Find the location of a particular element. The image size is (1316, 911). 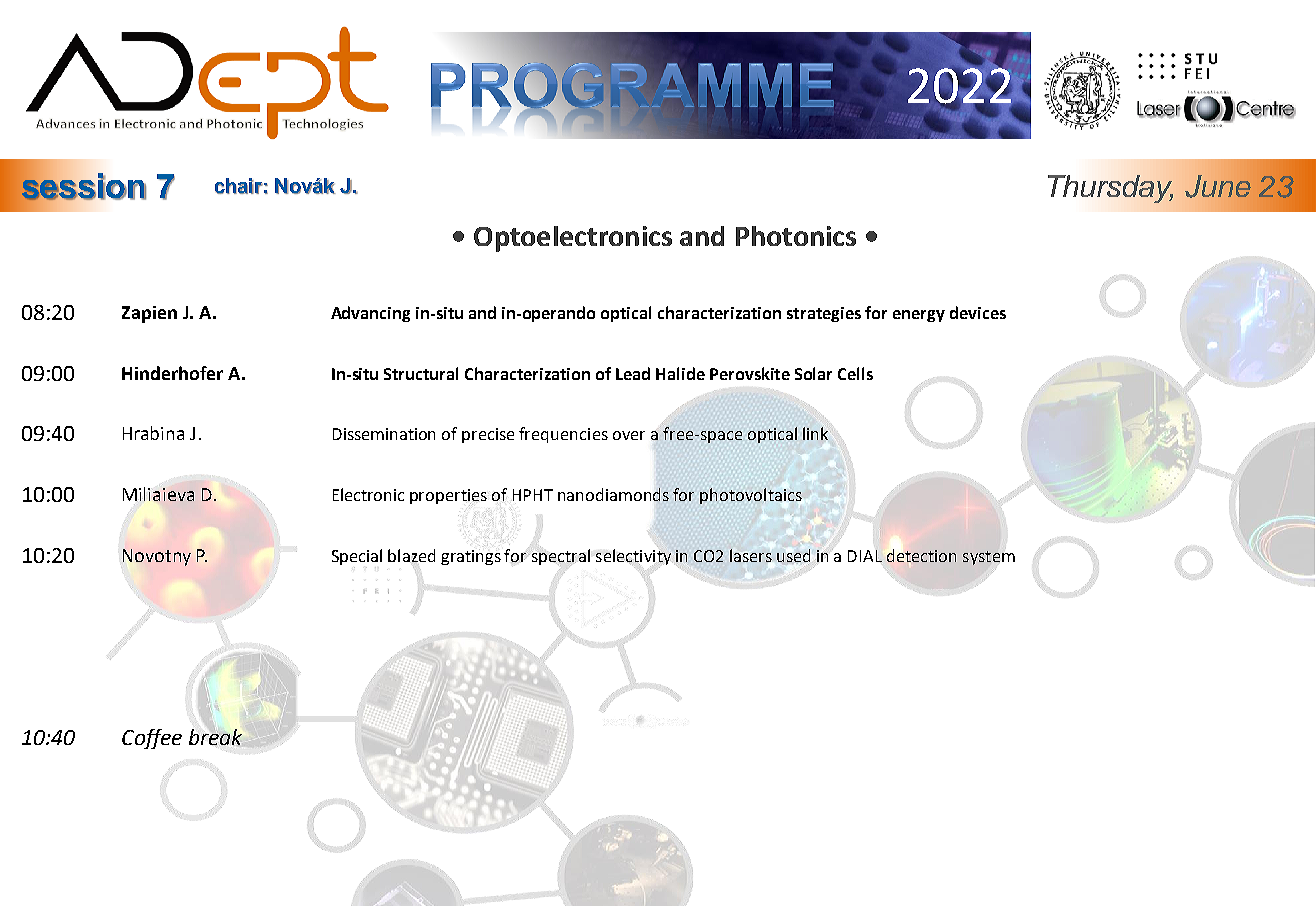

Dissemination is located at coordinates (384, 434).
